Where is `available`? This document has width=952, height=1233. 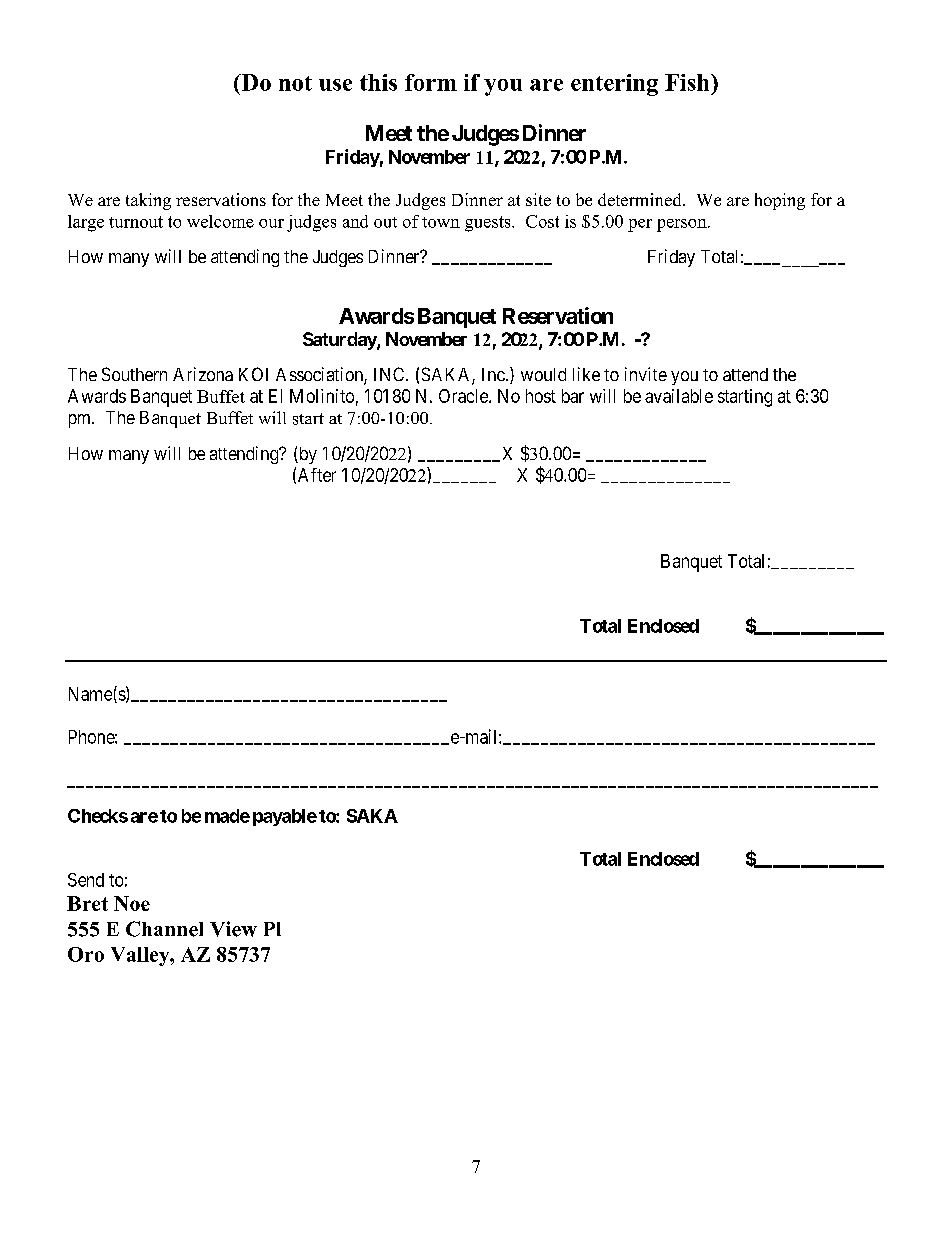 available is located at coordinates (679, 396).
